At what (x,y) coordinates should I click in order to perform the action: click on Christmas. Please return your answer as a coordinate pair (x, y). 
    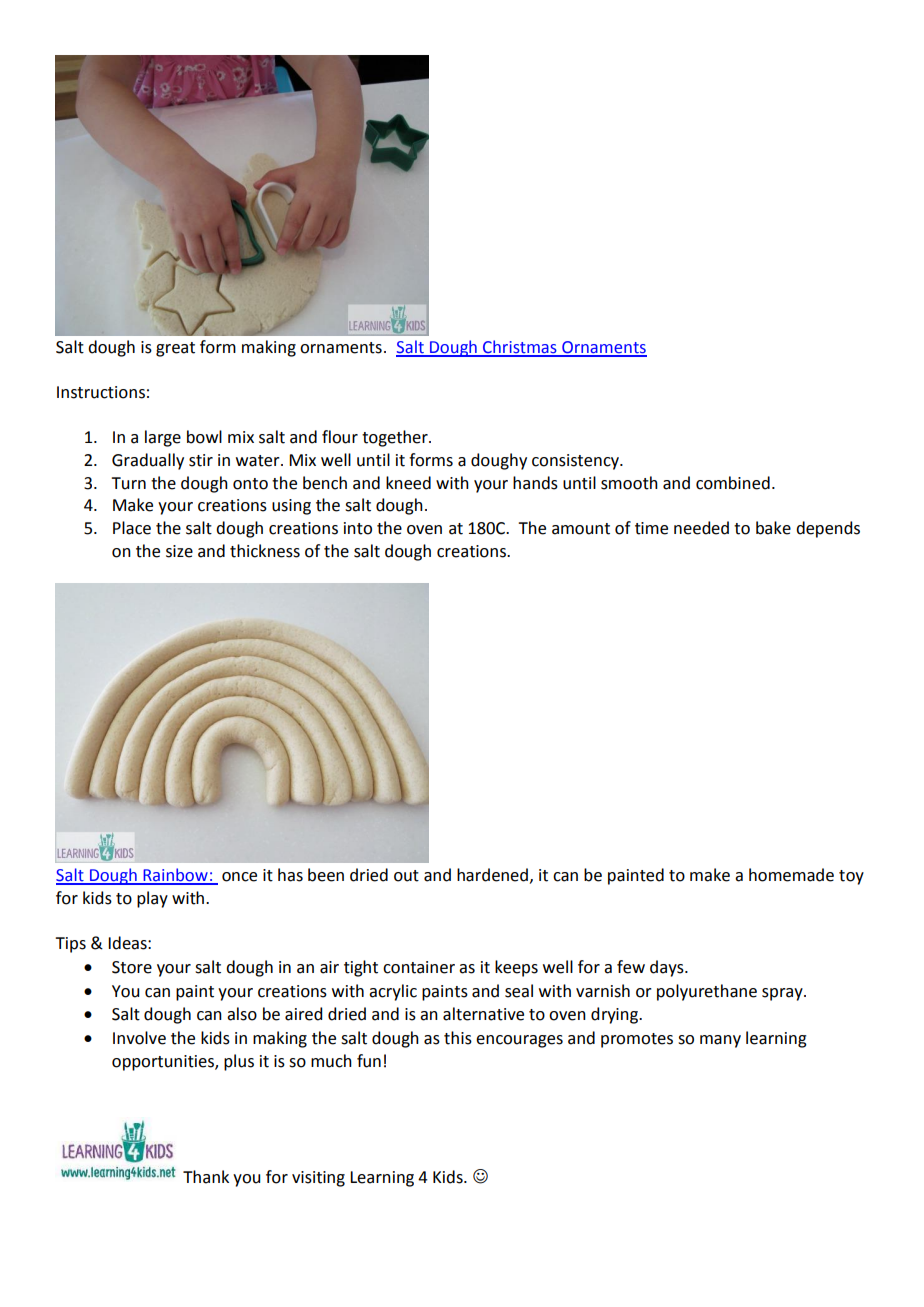
    Looking at the image, I should click on (520, 348).
